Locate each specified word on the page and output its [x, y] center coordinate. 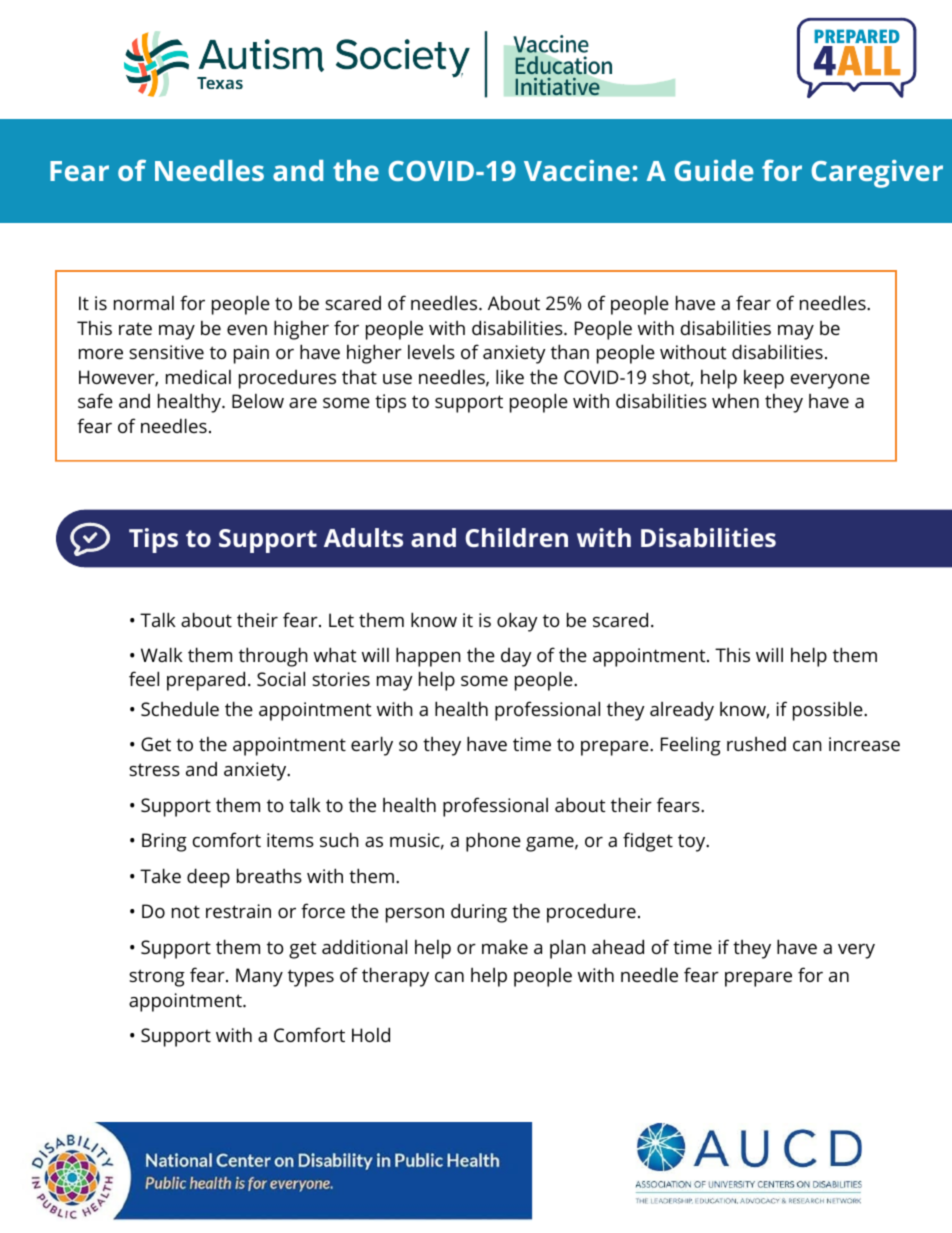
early [372, 746]
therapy [395, 977]
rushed [756, 744]
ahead [618, 946]
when [735, 401]
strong [157, 978]
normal [144, 303]
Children [516, 537]
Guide [714, 170]
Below [258, 401]
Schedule [180, 709]
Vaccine [577, 170]
